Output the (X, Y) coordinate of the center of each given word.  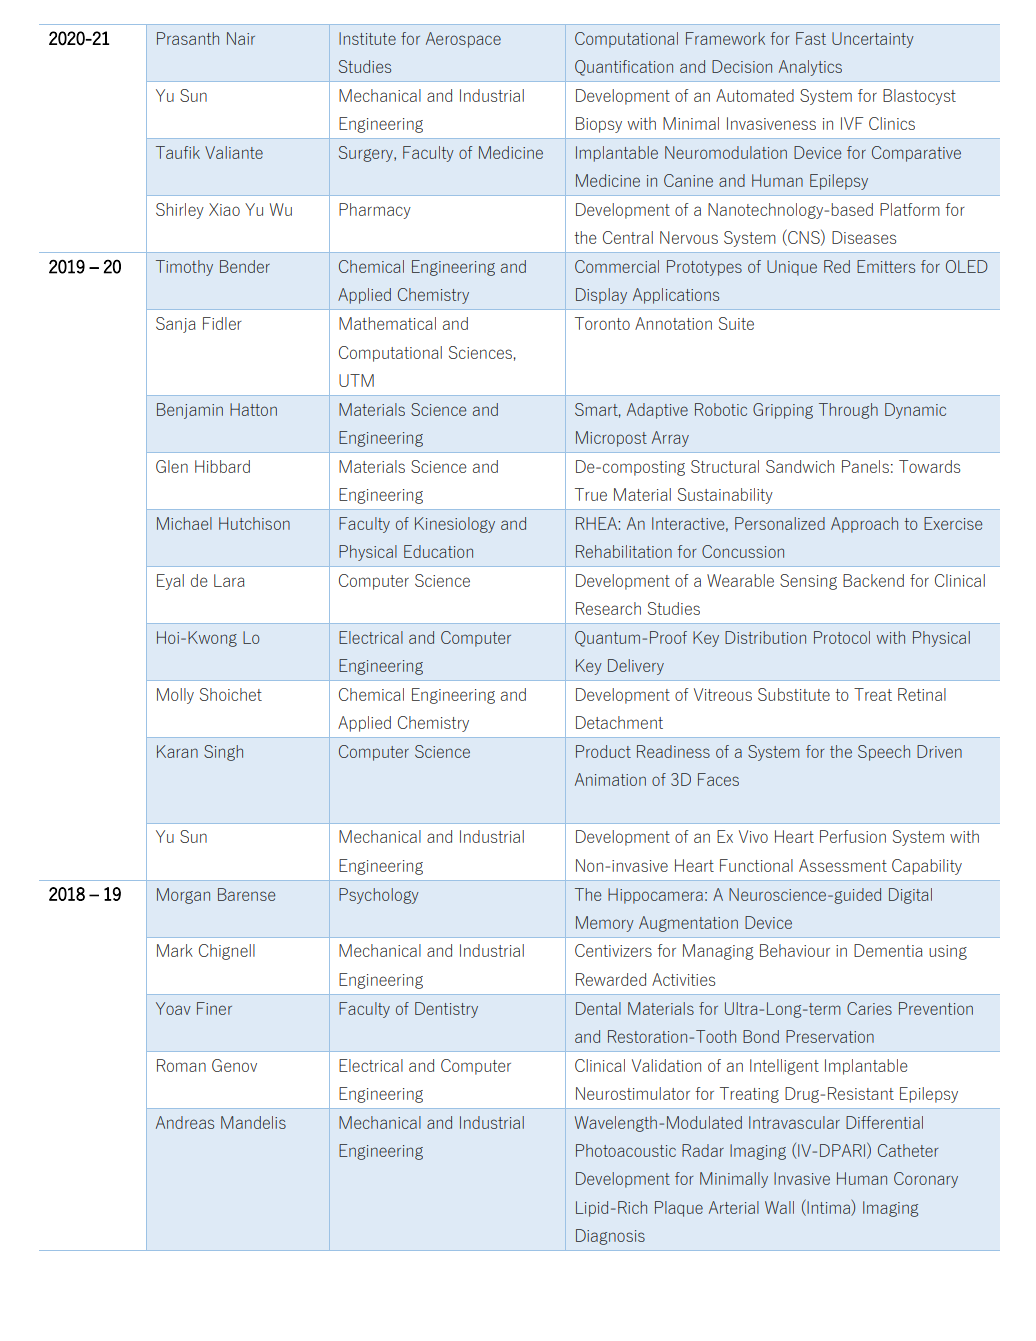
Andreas (185, 1122)
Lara (229, 580)
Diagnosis (610, 1237)
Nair (241, 38)
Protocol (842, 637)
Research (608, 608)
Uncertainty (873, 40)
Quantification (624, 68)
